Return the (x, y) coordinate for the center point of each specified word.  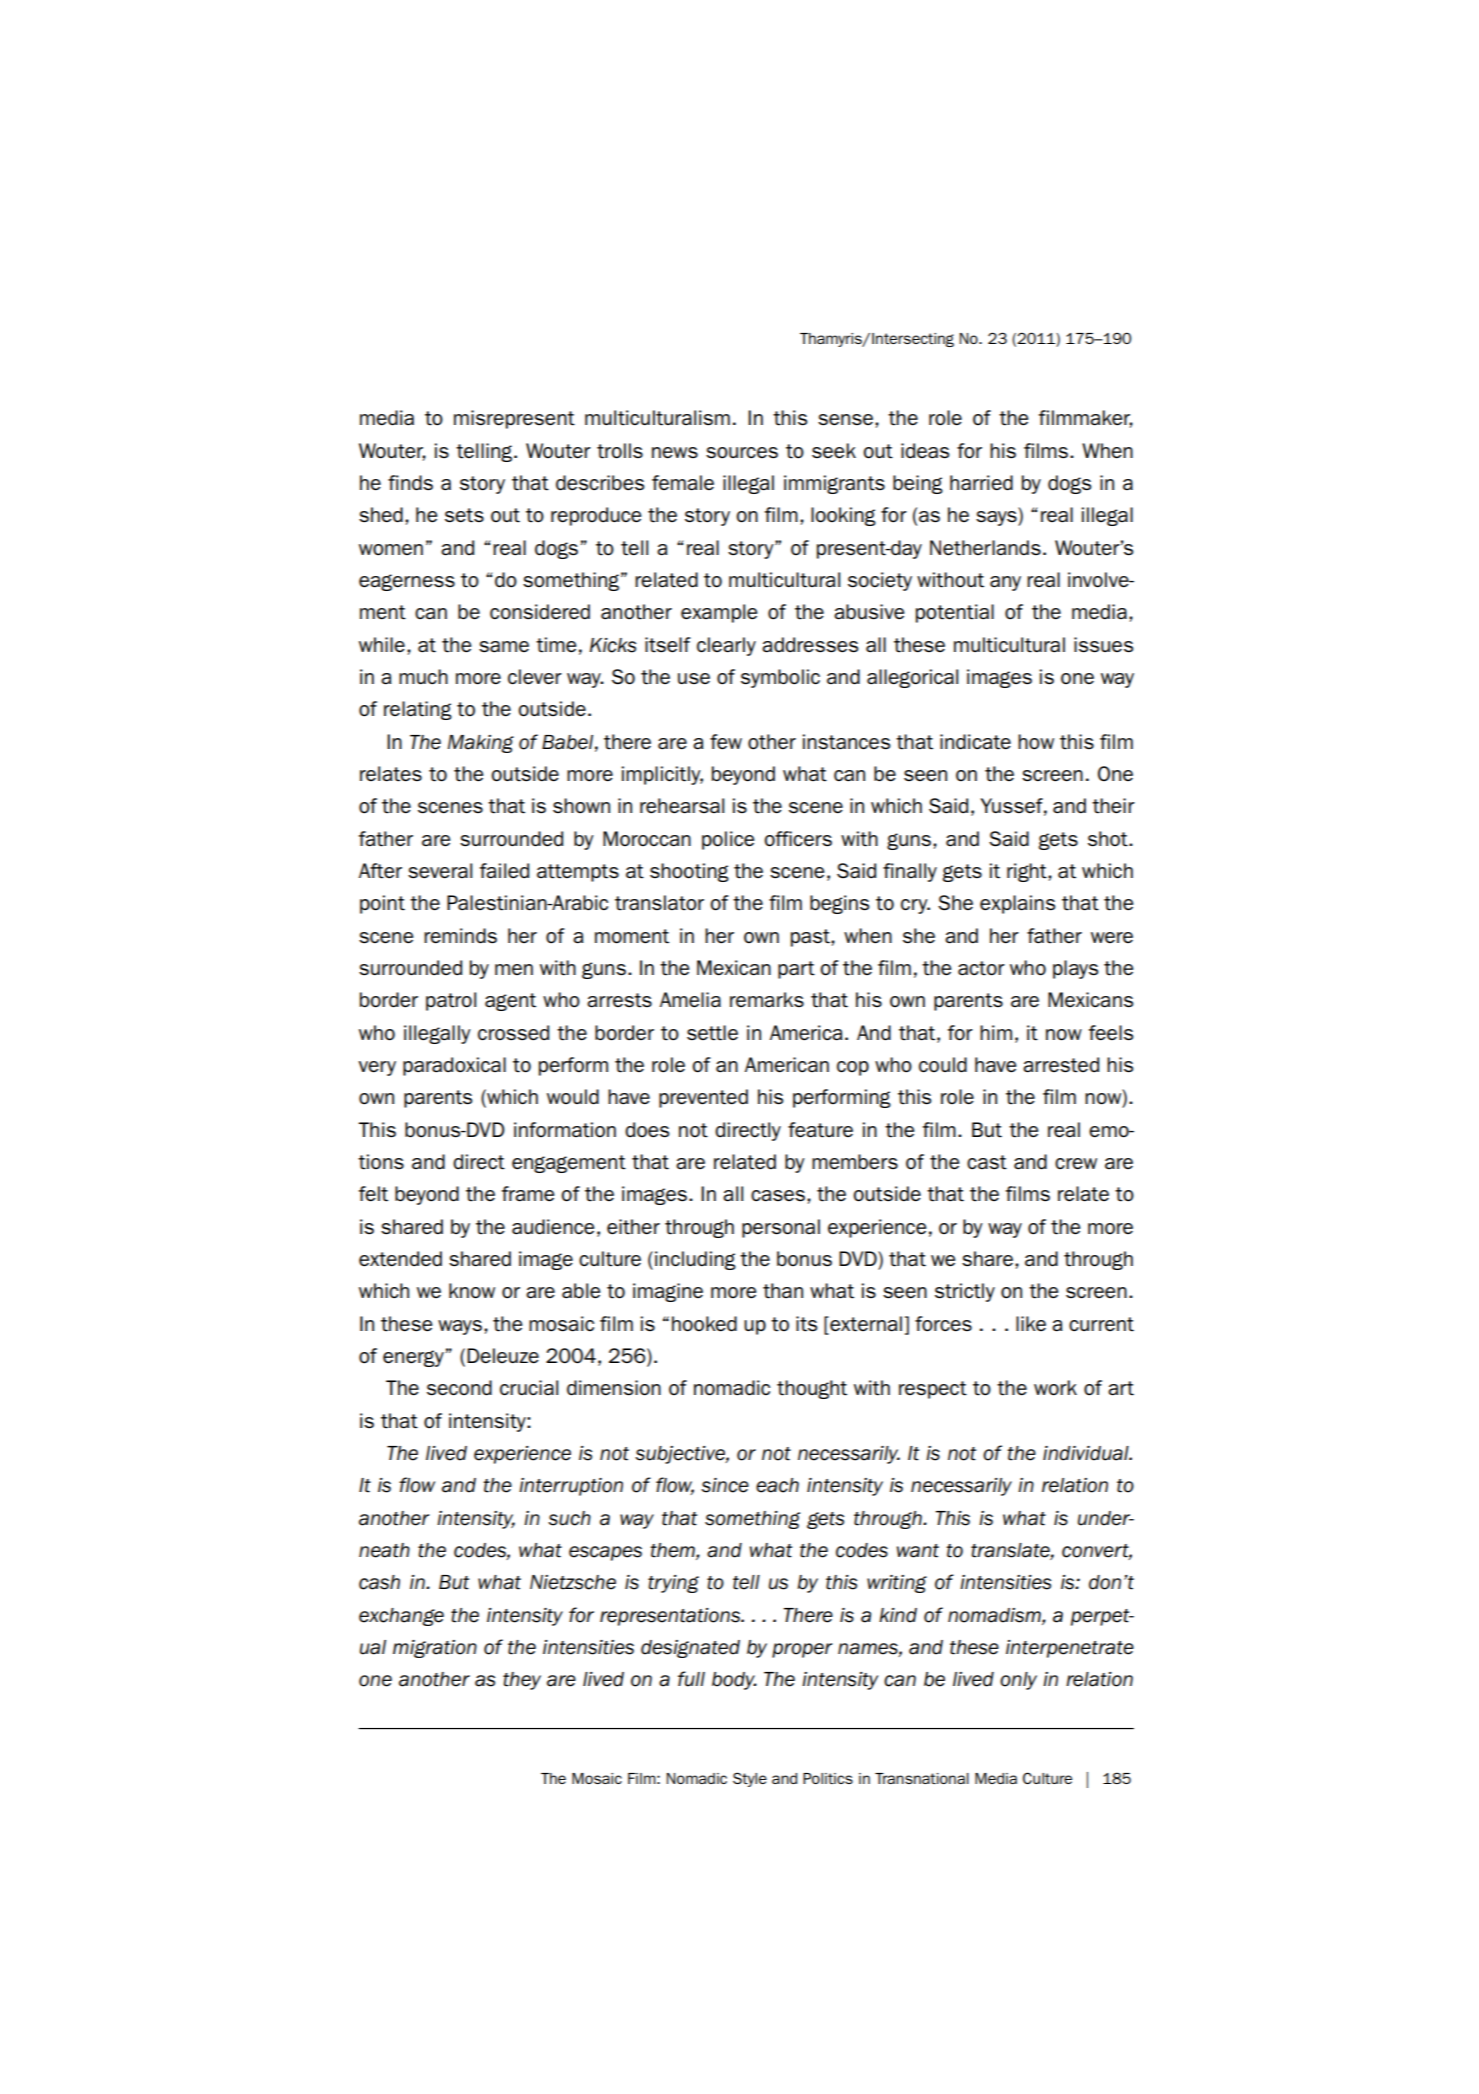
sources (742, 453)
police (728, 840)
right (1028, 872)
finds (410, 483)
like (1031, 1323)
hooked (704, 1324)
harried (981, 483)
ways (460, 1327)
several (440, 871)
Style (750, 1779)
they (522, 1681)
